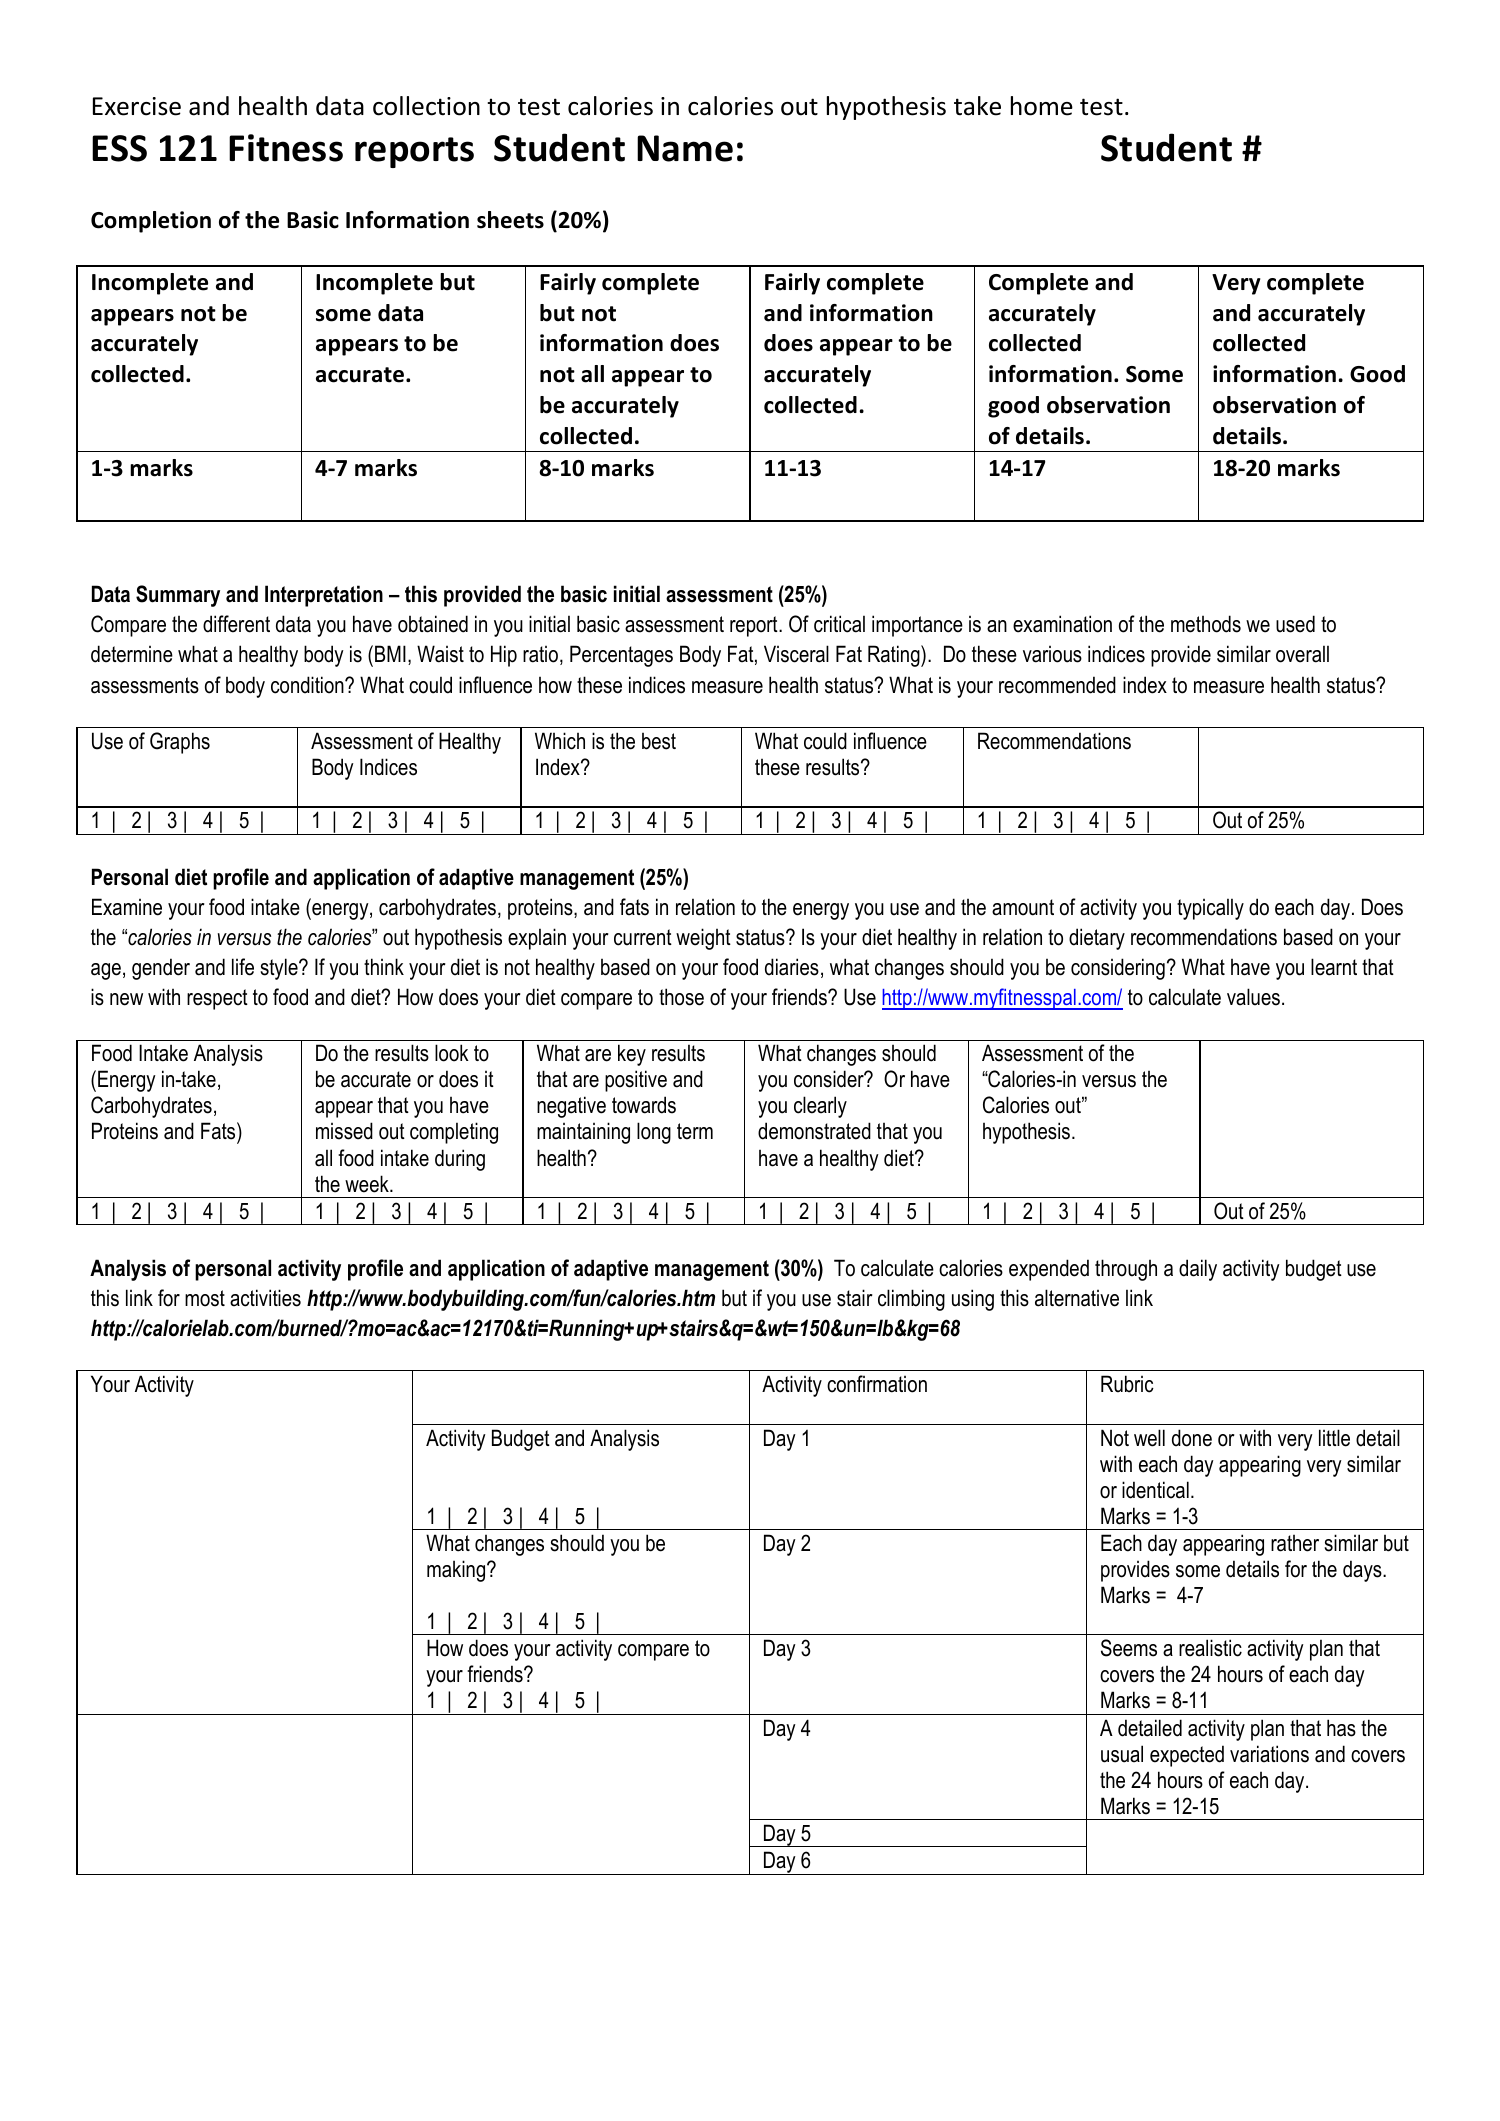  I want to click on weight, so click(703, 939).
